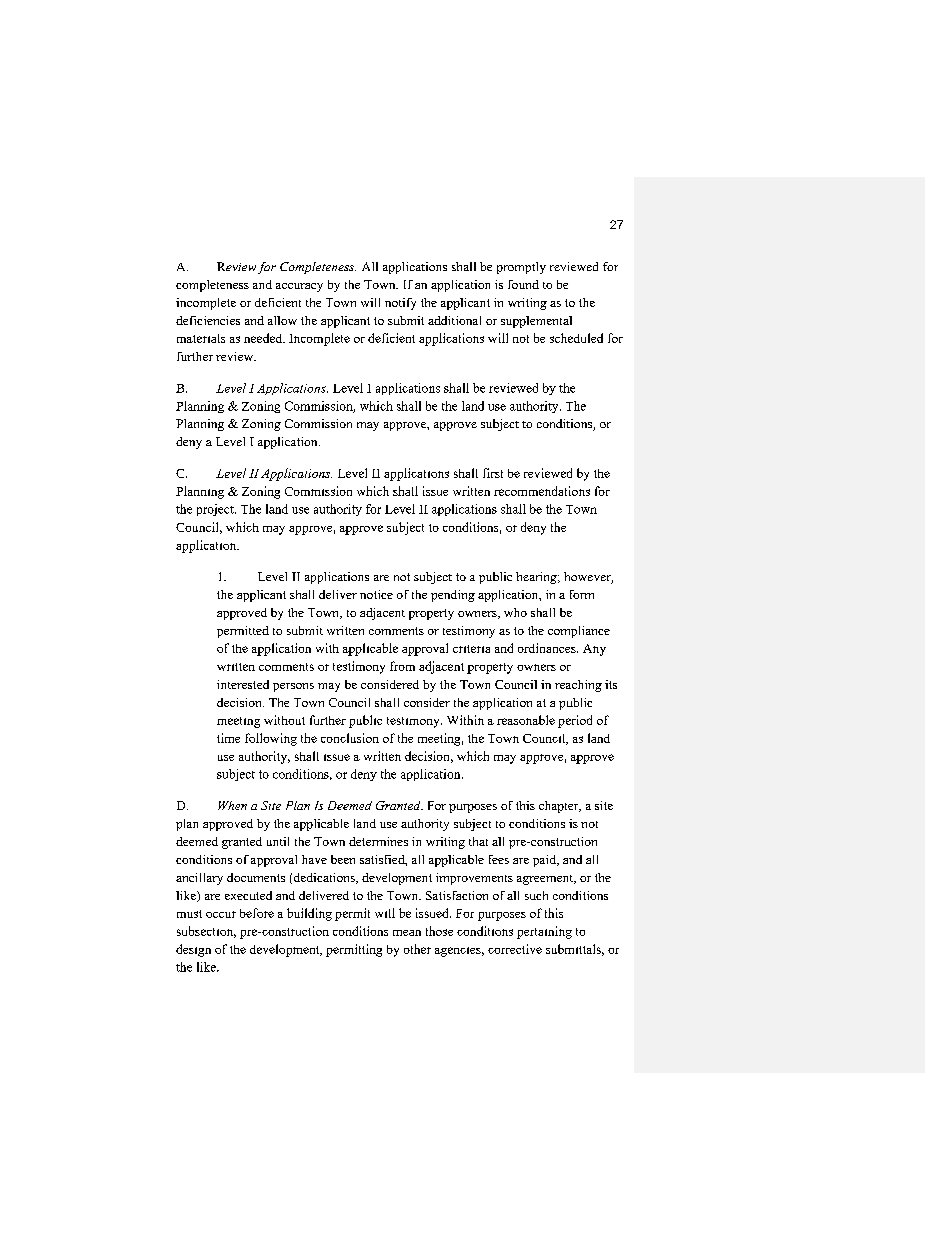 This screenshot has width=952, height=1233. What do you see at coordinates (350, 738) in the screenshot?
I see `conclusion` at bounding box center [350, 738].
